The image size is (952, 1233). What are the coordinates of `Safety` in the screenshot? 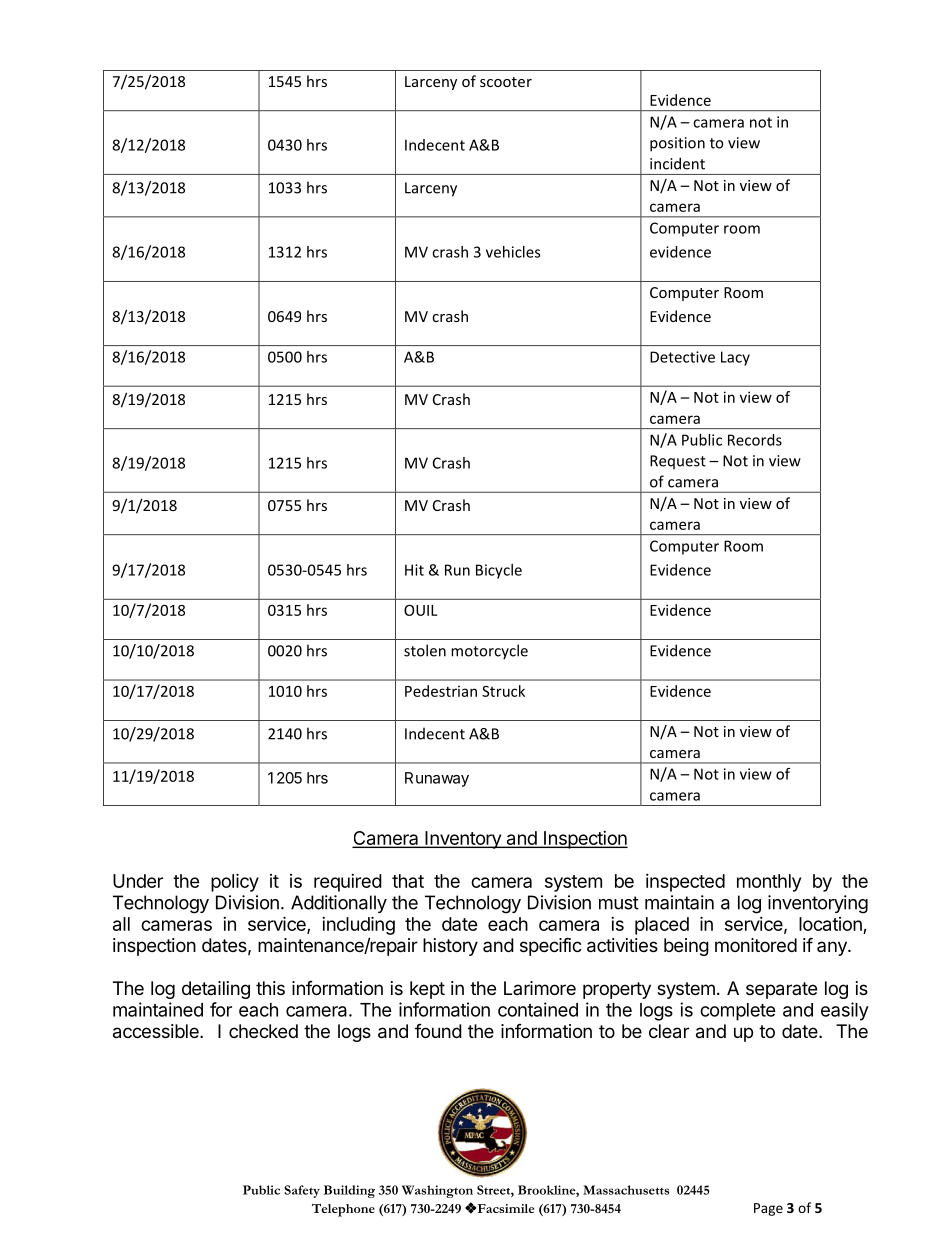 It's located at (302, 1191).
